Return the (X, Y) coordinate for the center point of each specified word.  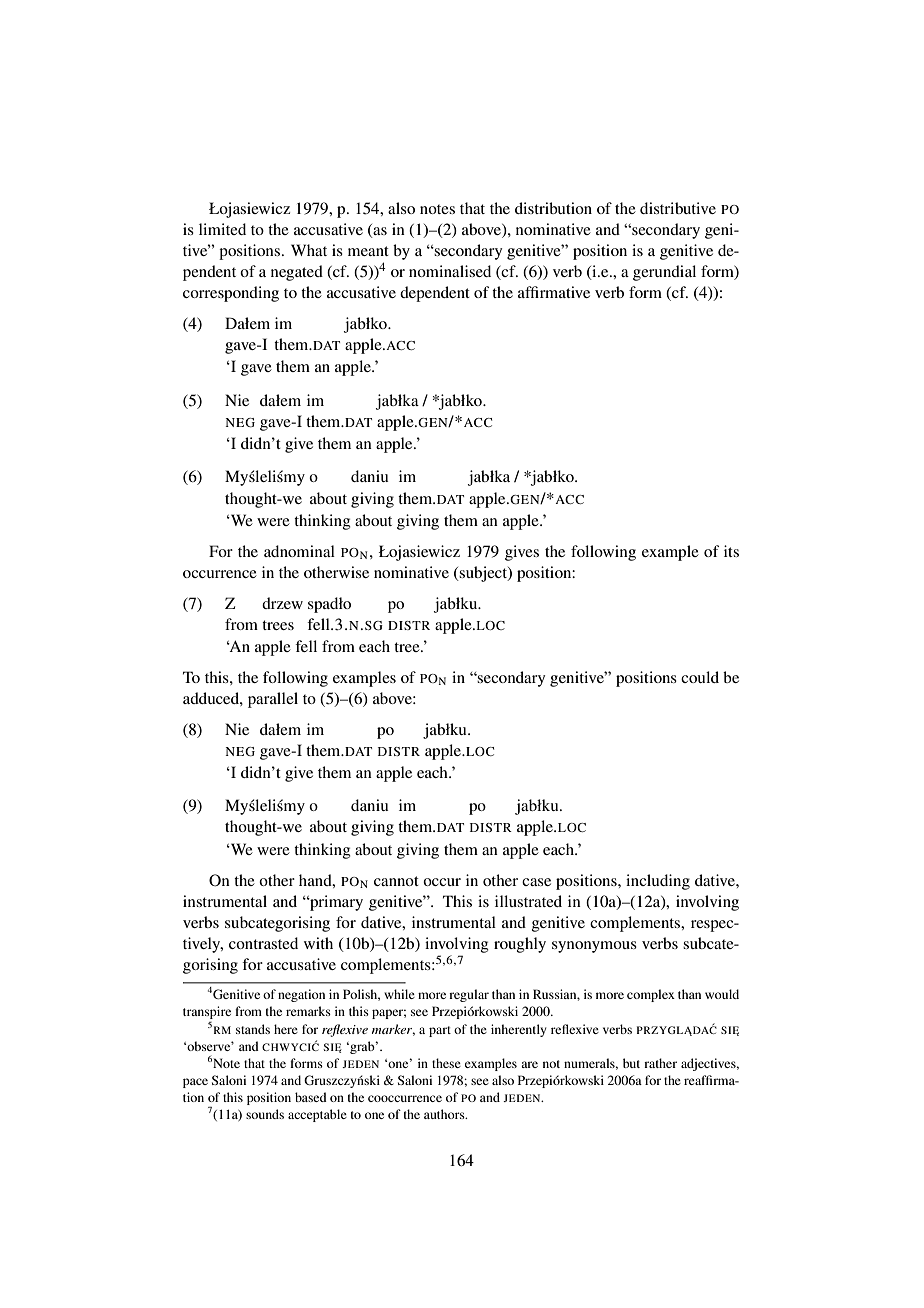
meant (368, 251)
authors (445, 1114)
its (731, 551)
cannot (396, 881)
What (309, 250)
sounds (265, 1114)
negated (297, 273)
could (700, 677)
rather (660, 1063)
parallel (273, 700)
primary (335, 903)
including (658, 882)
